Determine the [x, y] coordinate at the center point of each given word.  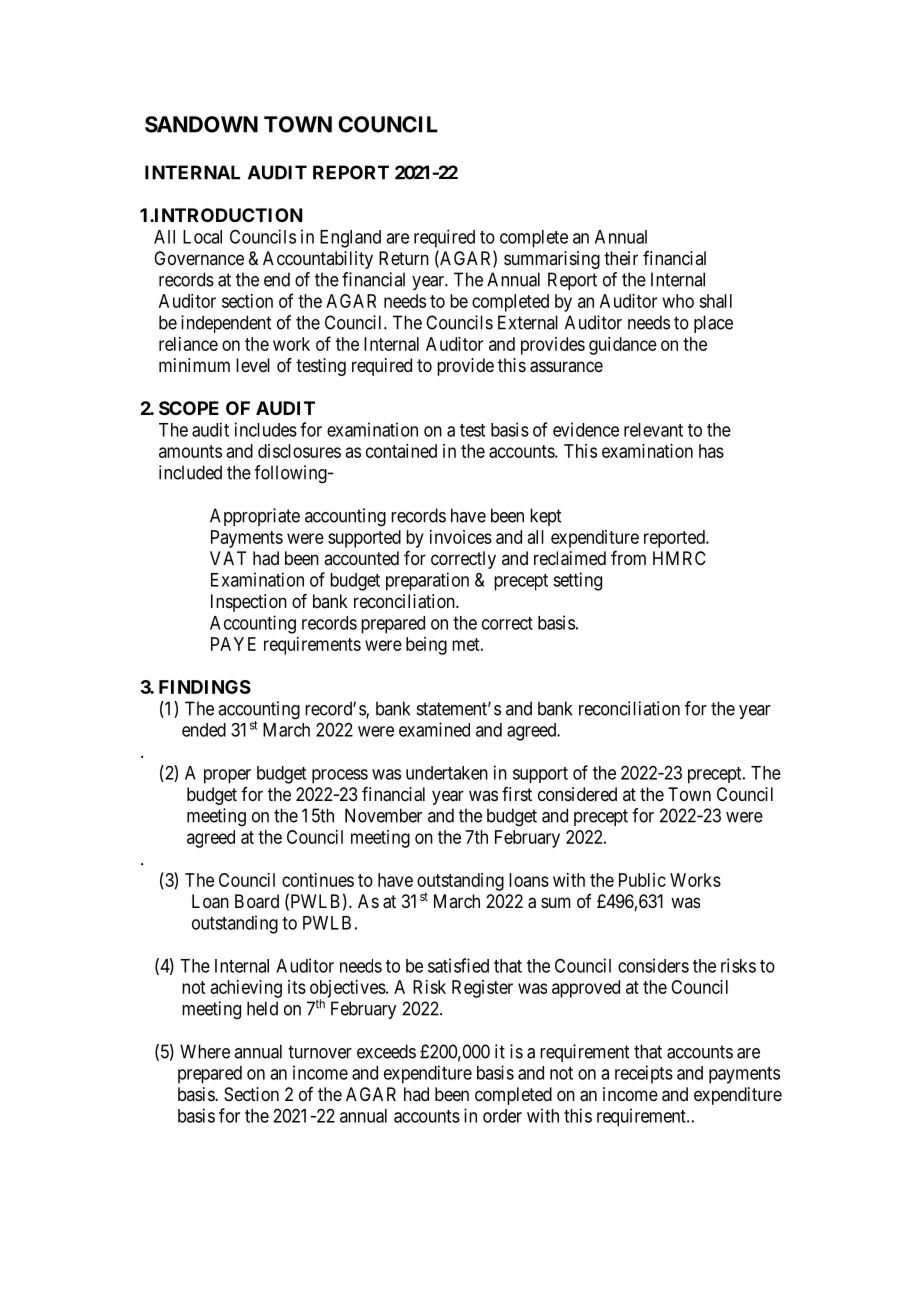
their [621, 258]
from [628, 558]
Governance [199, 258]
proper [227, 776]
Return [404, 258]
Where [205, 1051]
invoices [461, 537]
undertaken [447, 773]
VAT [228, 558]
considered [577, 794]
